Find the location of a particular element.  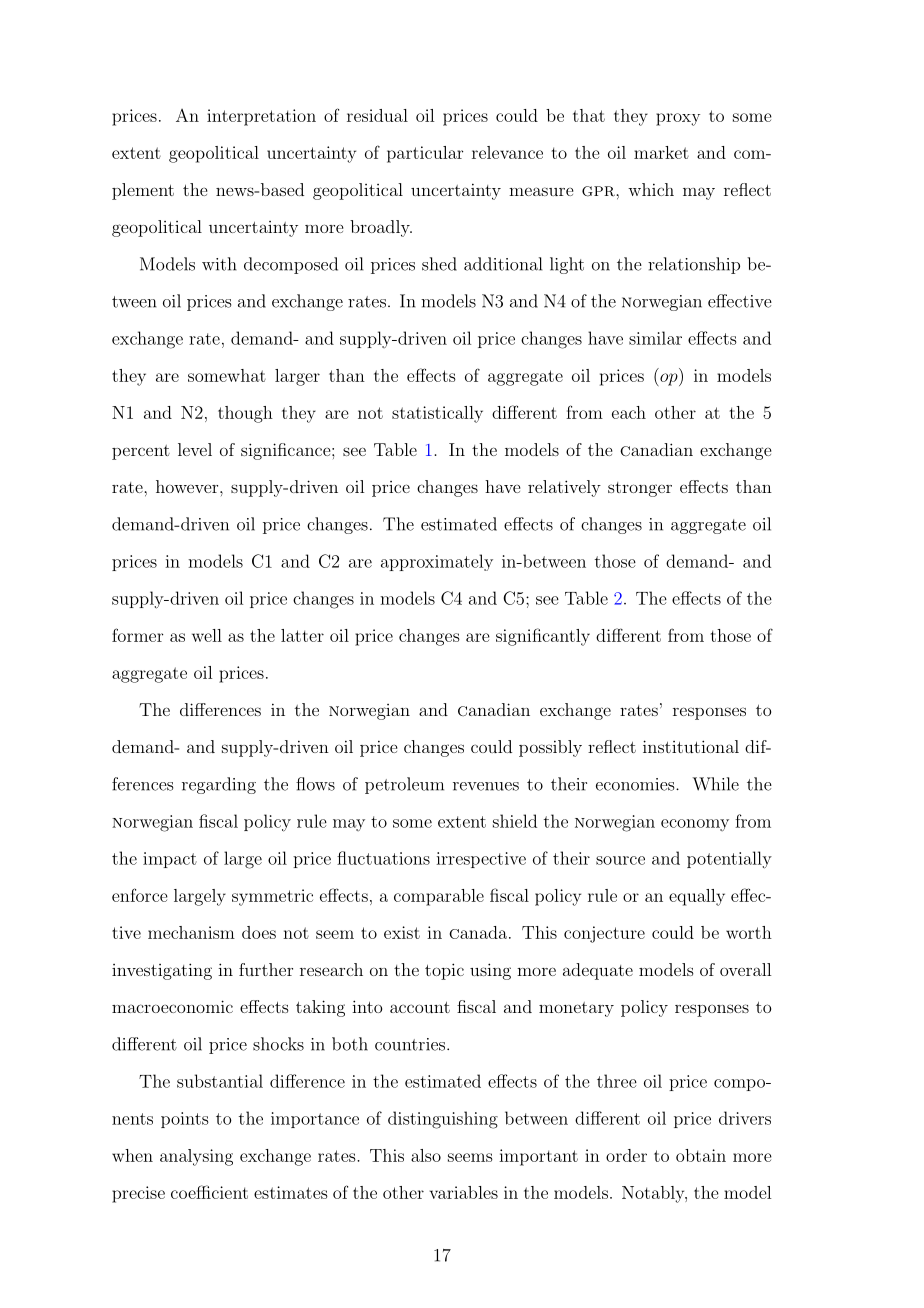

interpretation is located at coordinates (261, 117).
